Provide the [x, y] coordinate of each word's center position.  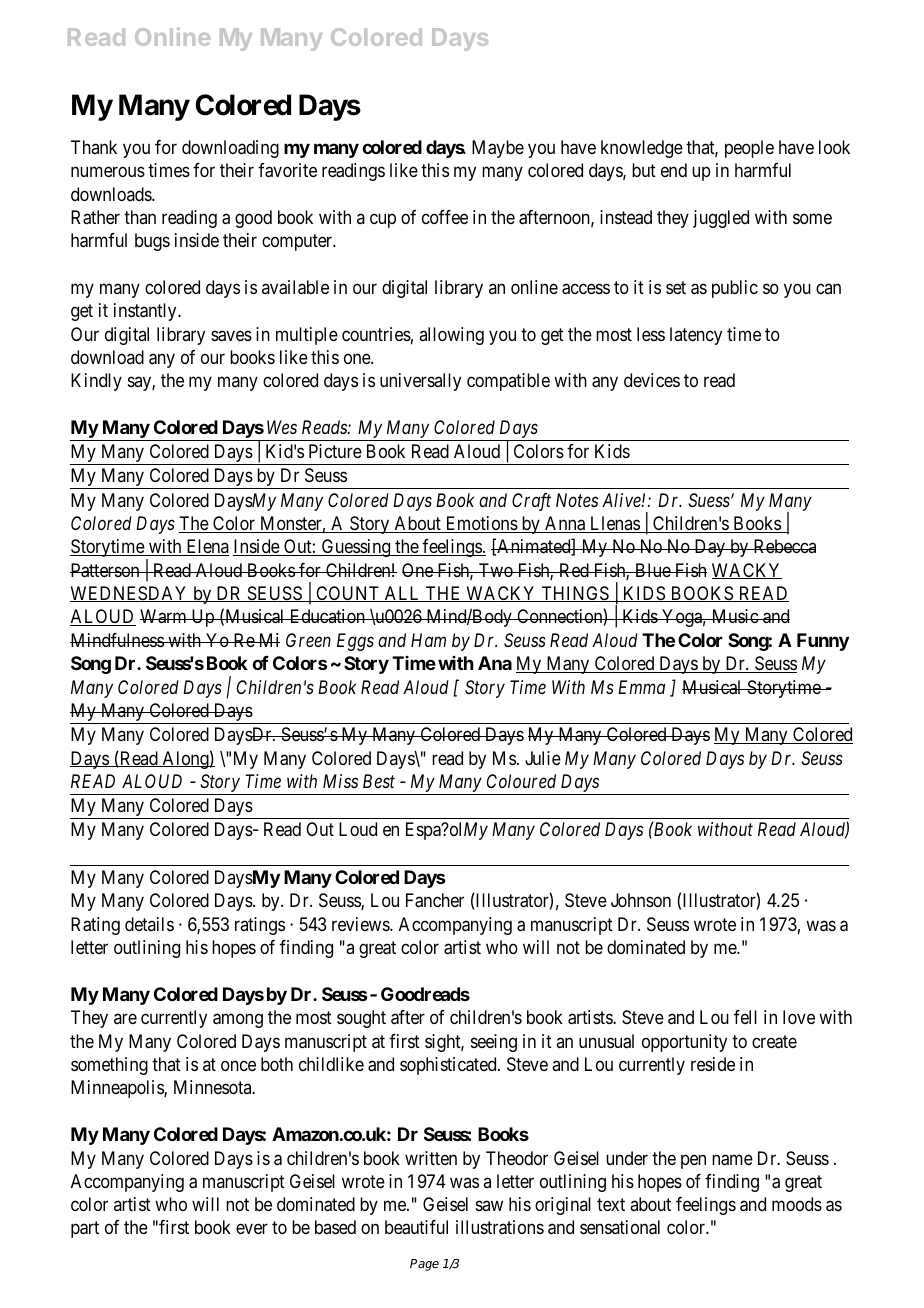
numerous [108, 172]
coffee [445, 217]
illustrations [500, 1227]
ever [252, 1229]
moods [797, 1204]
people [749, 149]
